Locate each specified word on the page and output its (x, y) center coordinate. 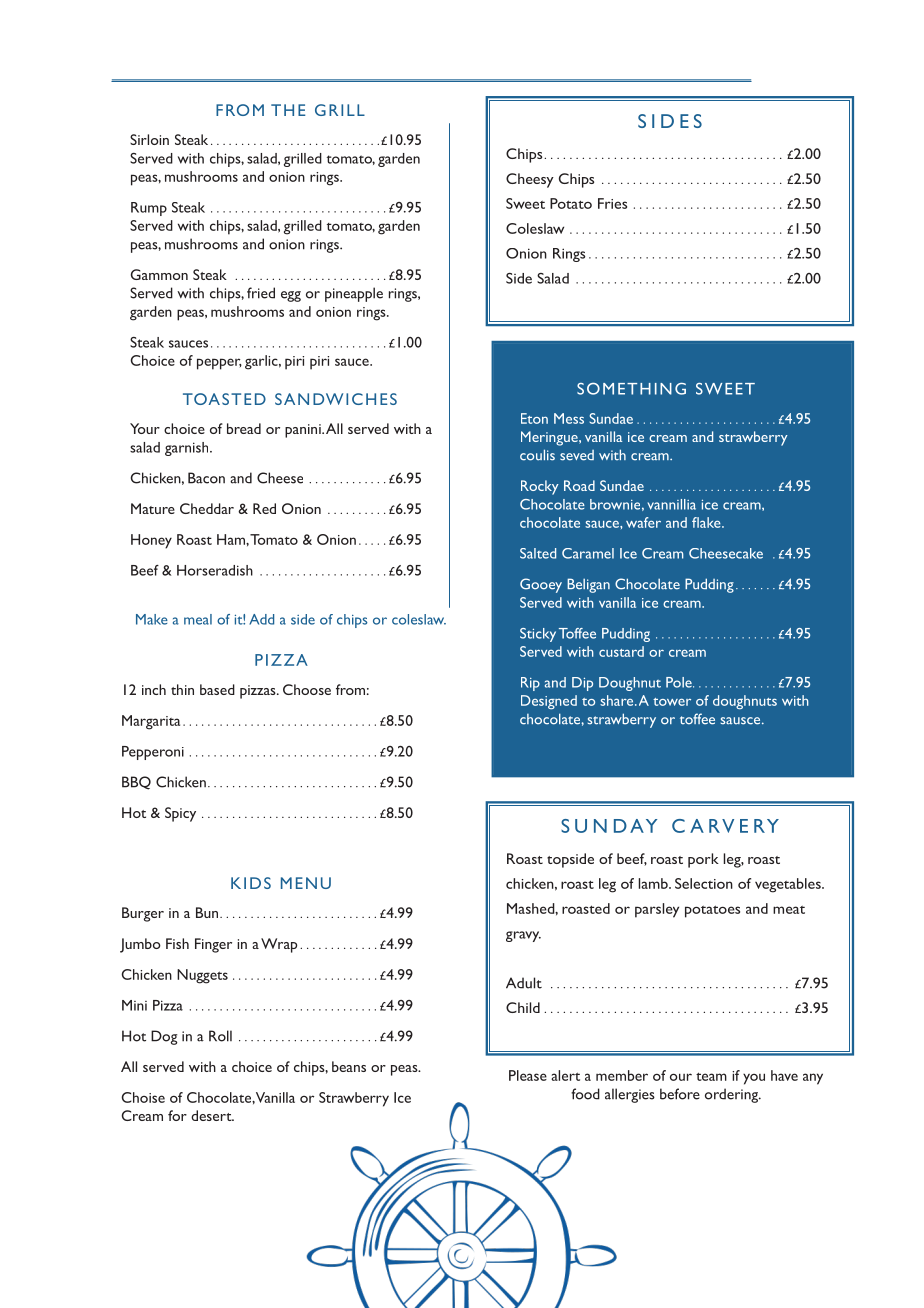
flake (707, 522)
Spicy (180, 814)
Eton (534, 418)
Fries (612, 203)
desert (212, 1115)
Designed (549, 702)
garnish (188, 449)
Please (528, 1075)
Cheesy (530, 180)
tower (672, 702)
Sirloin (149, 139)
